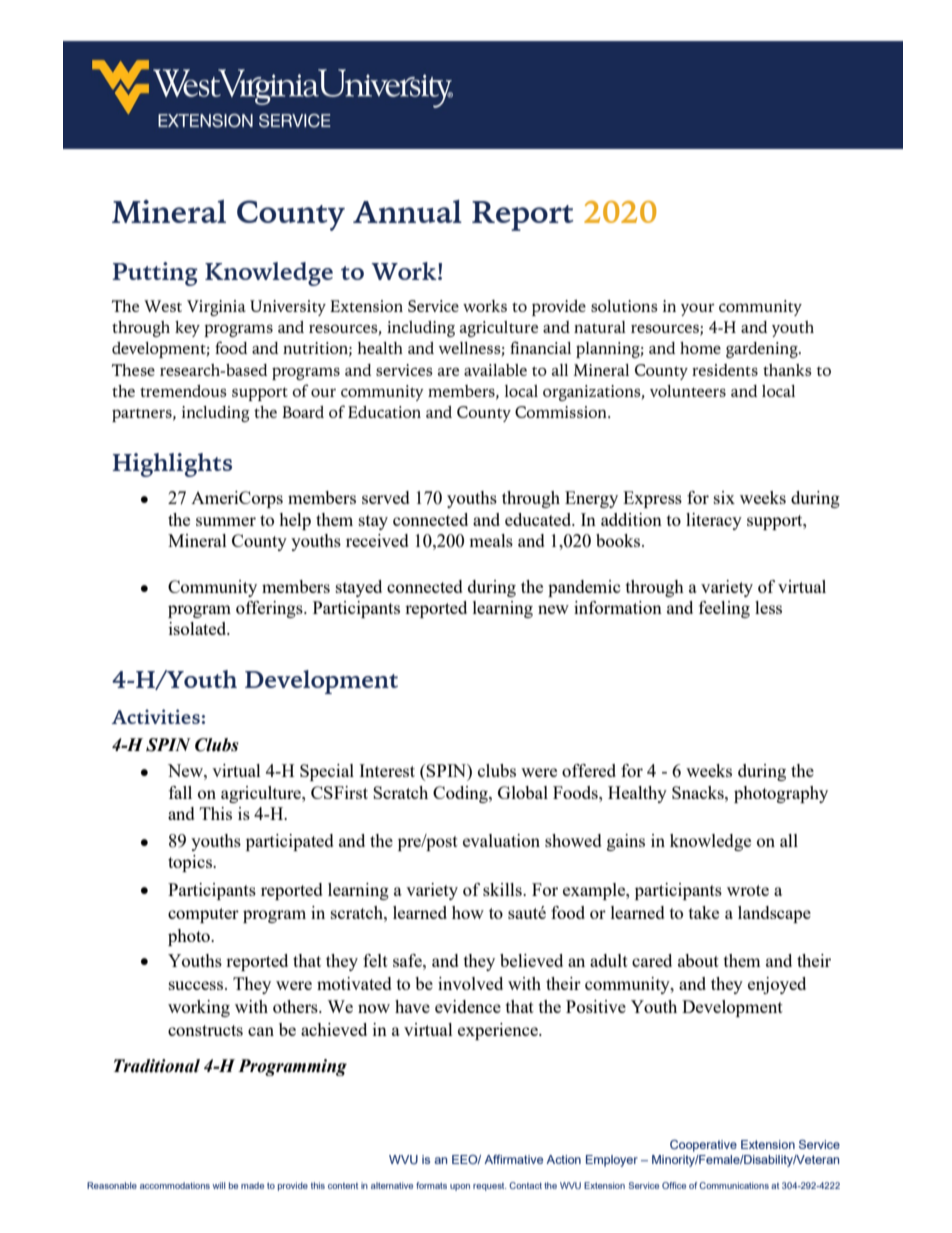 The height and width of the image is (1233, 952). Describe the element at coordinates (698, 309) in the image. I see `your` at that location.
